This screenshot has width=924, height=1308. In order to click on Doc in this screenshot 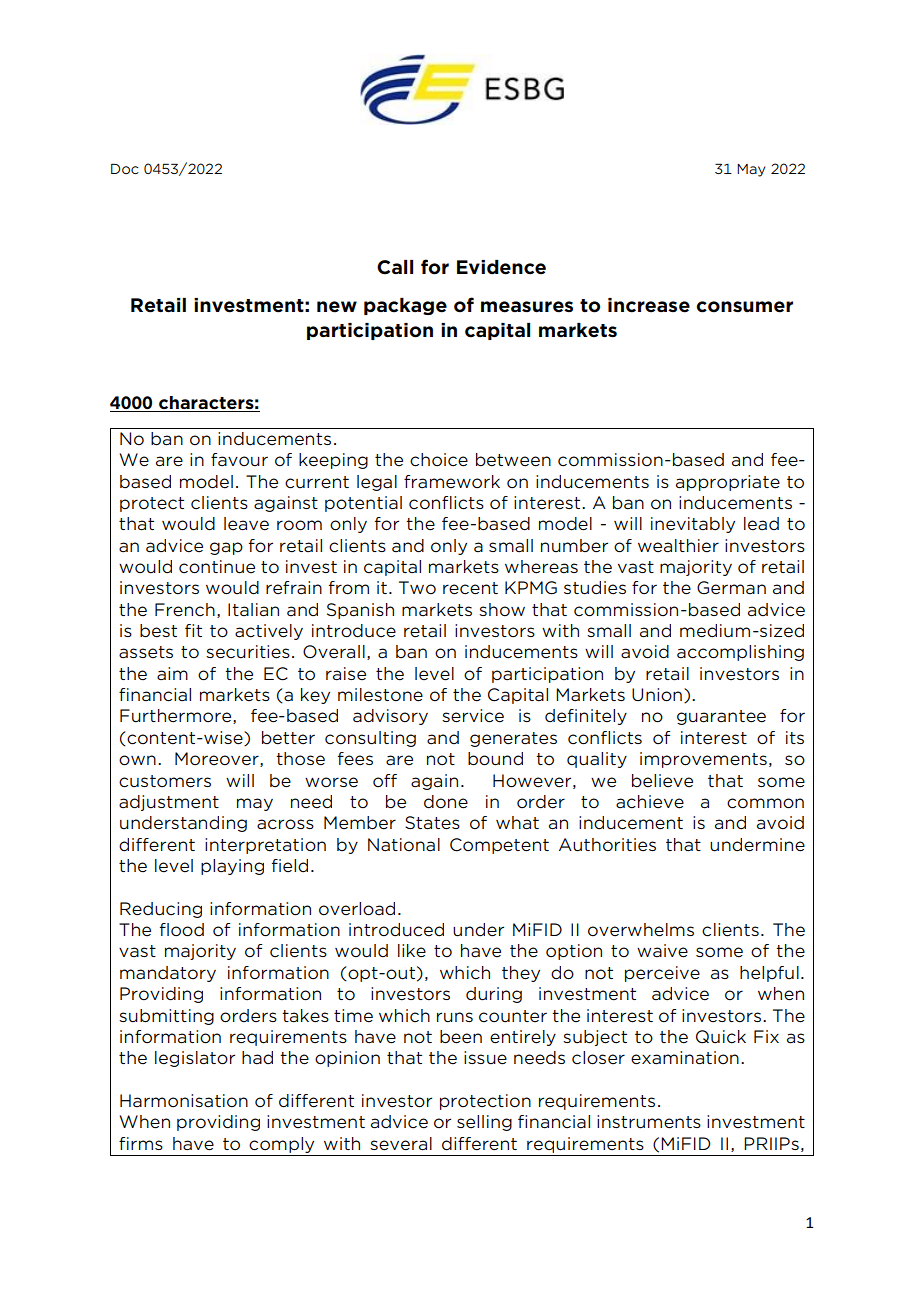, I will do `click(125, 168)`.
